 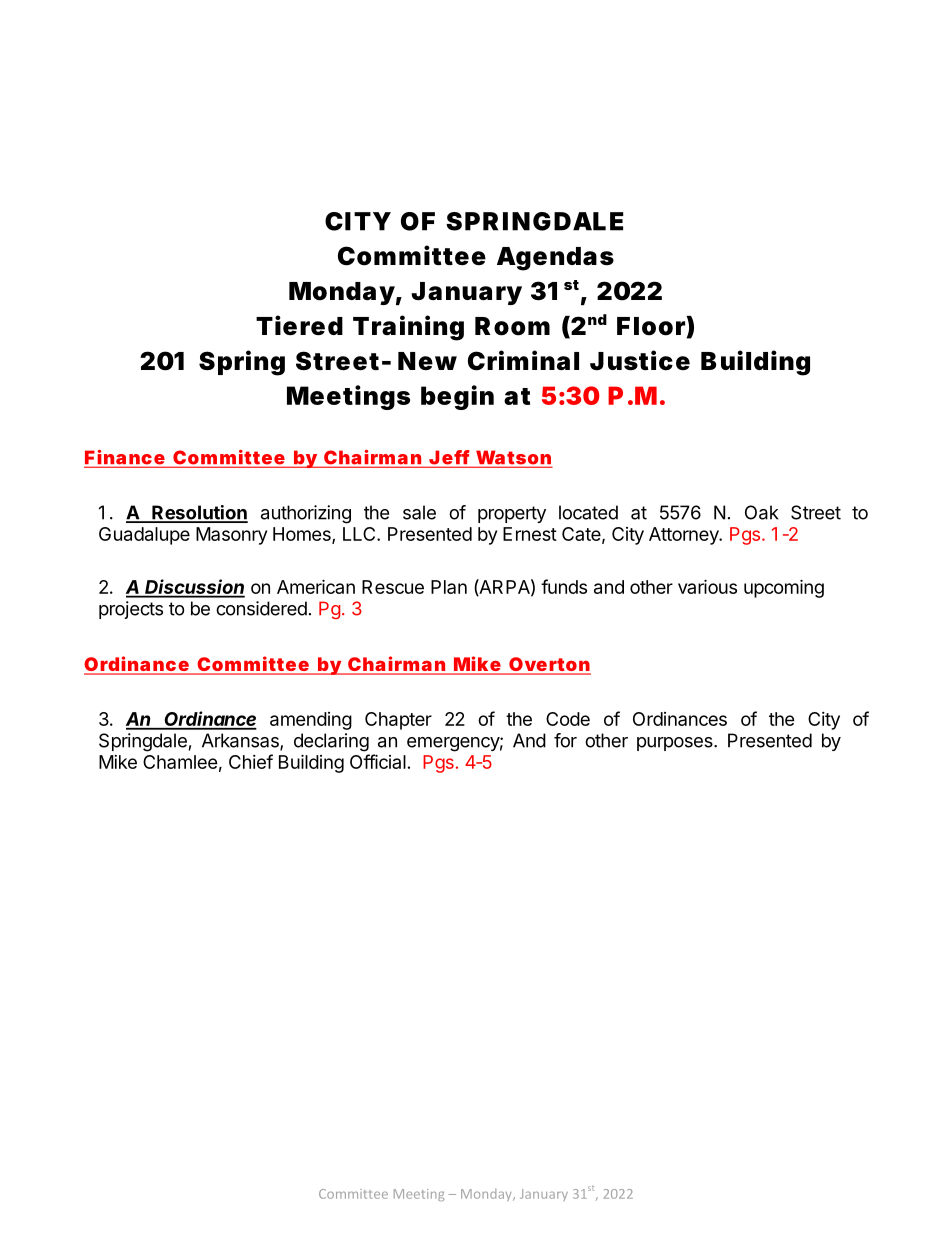 I want to click on Agendas, so click(x=555, y=259).
